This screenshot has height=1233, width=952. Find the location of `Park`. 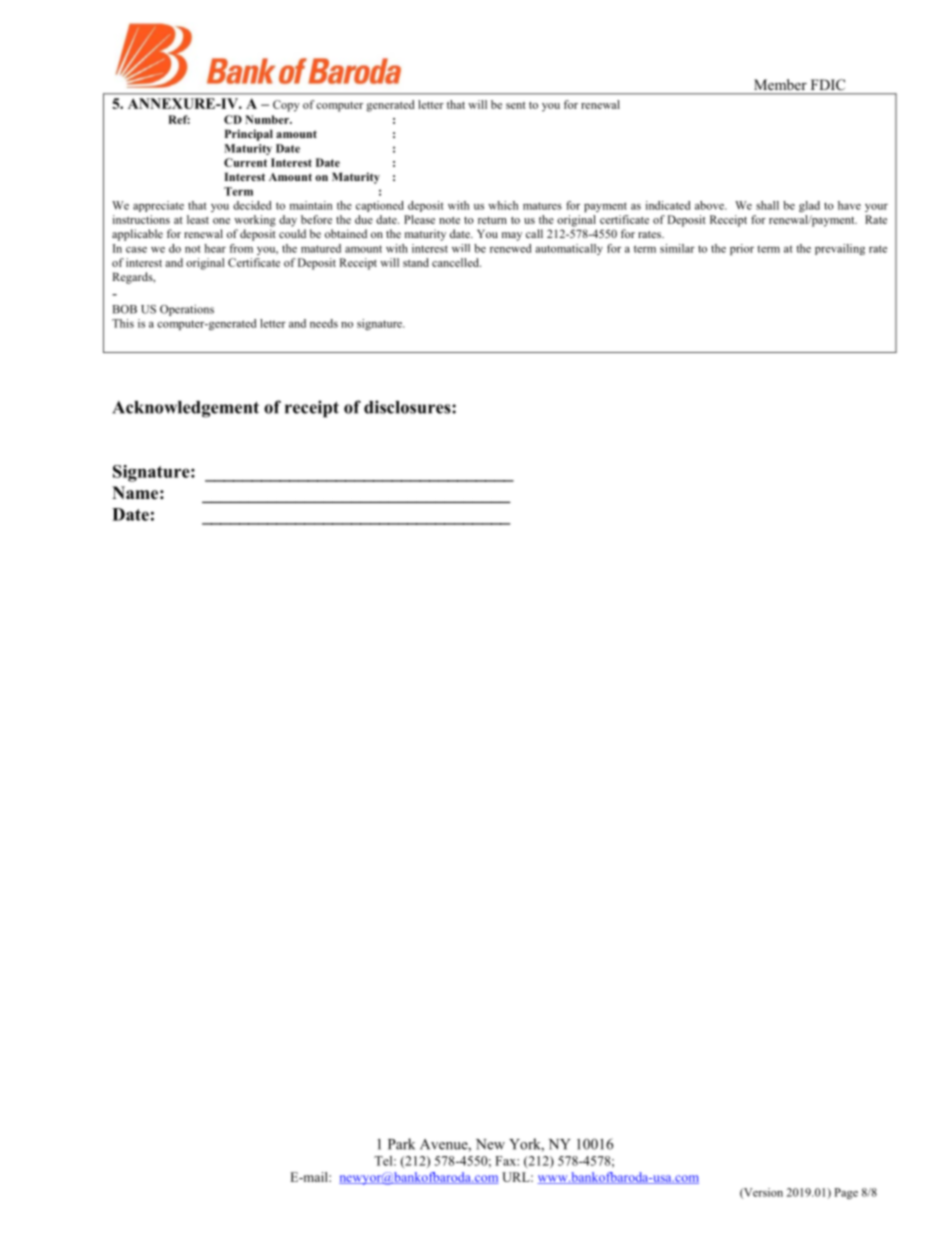

Park is located at coordinates (401, 1144).
